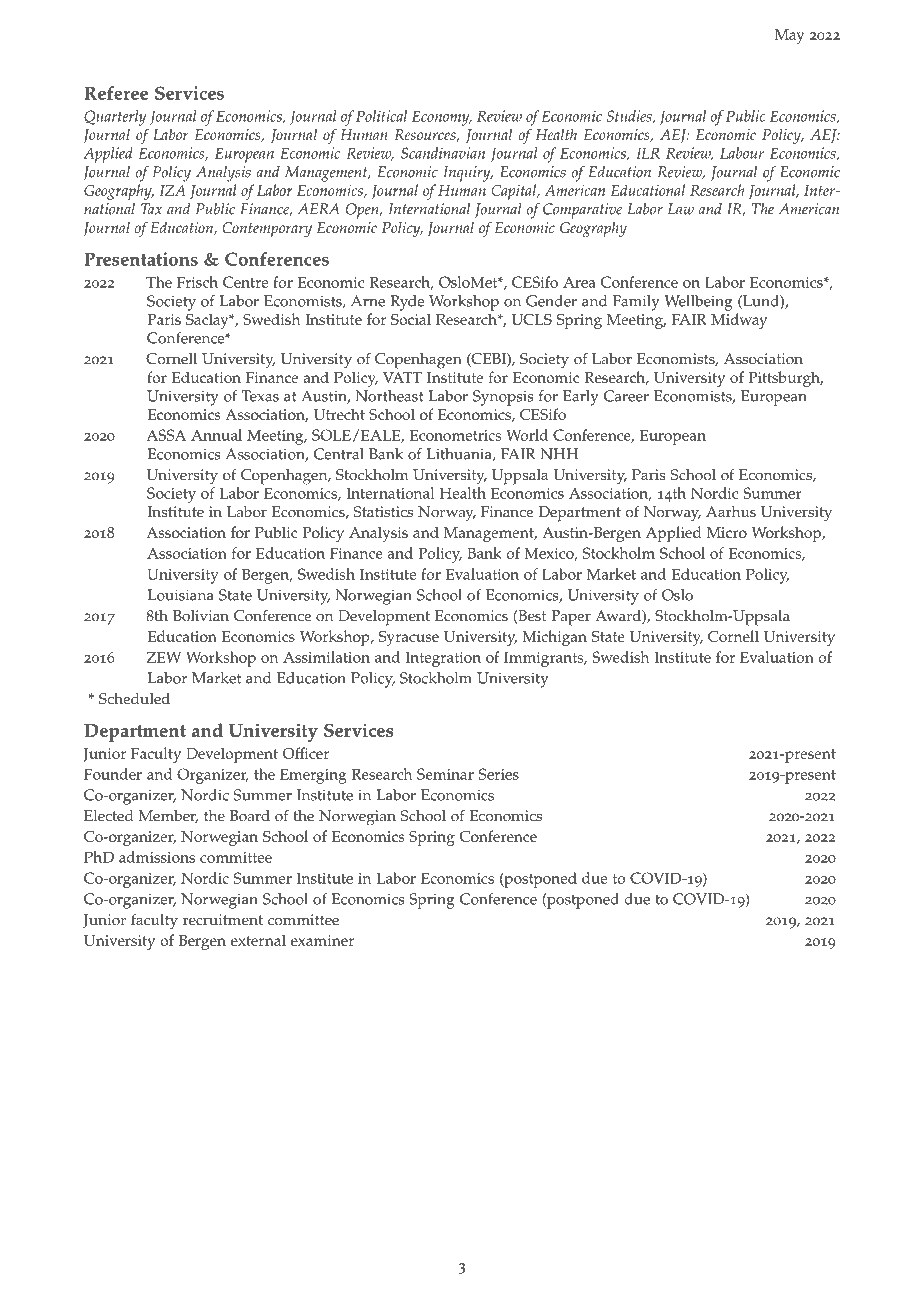 The height and width of the screenshot is (1308, 924). Describe the element at coordinates (739, 321) in the screenshot. I see `Midway` at that location.
